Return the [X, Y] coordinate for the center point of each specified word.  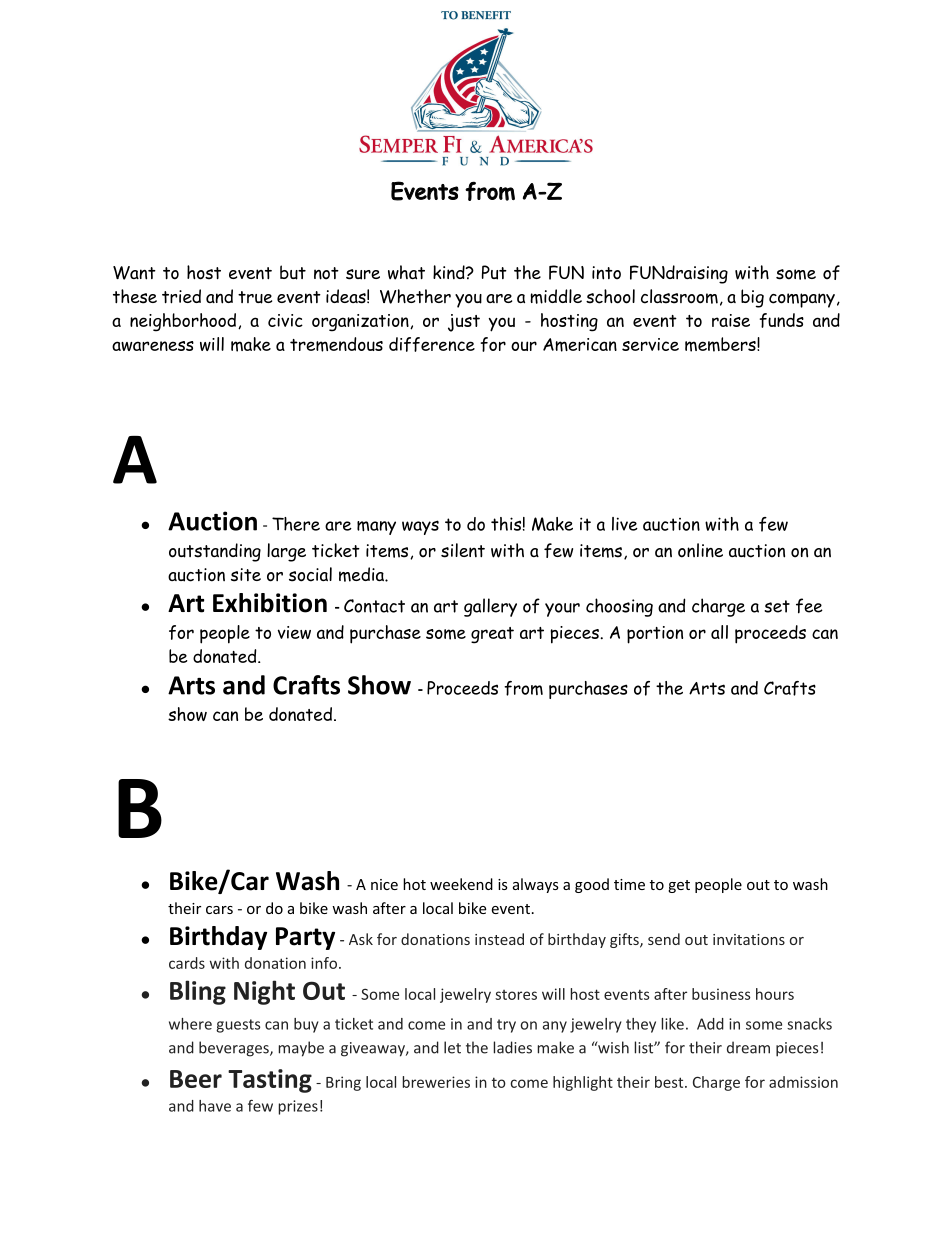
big [752, 298]
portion [655, 635]
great [492, 635]
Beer [196, 1079]
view [294, 632]
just [464, 323]
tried [181, 296]
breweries [436, 1082]
